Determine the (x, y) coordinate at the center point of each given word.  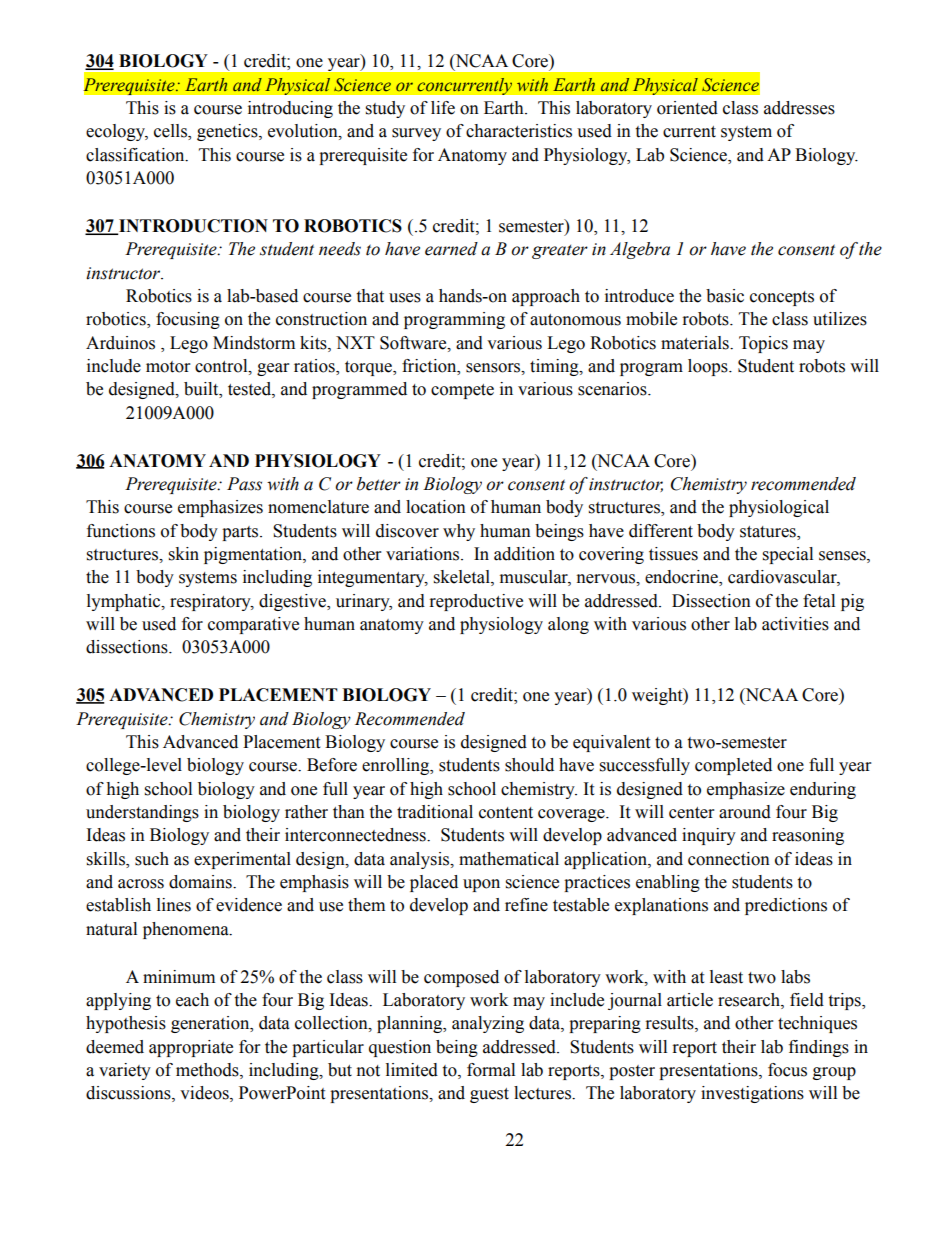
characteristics (519, 131)
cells (171, 132)
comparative (253, 625)
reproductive (476, 602)
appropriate (191, 1048)
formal (491, 1070)
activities (795, 624)
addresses (799, 108)
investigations (752, 1094)
